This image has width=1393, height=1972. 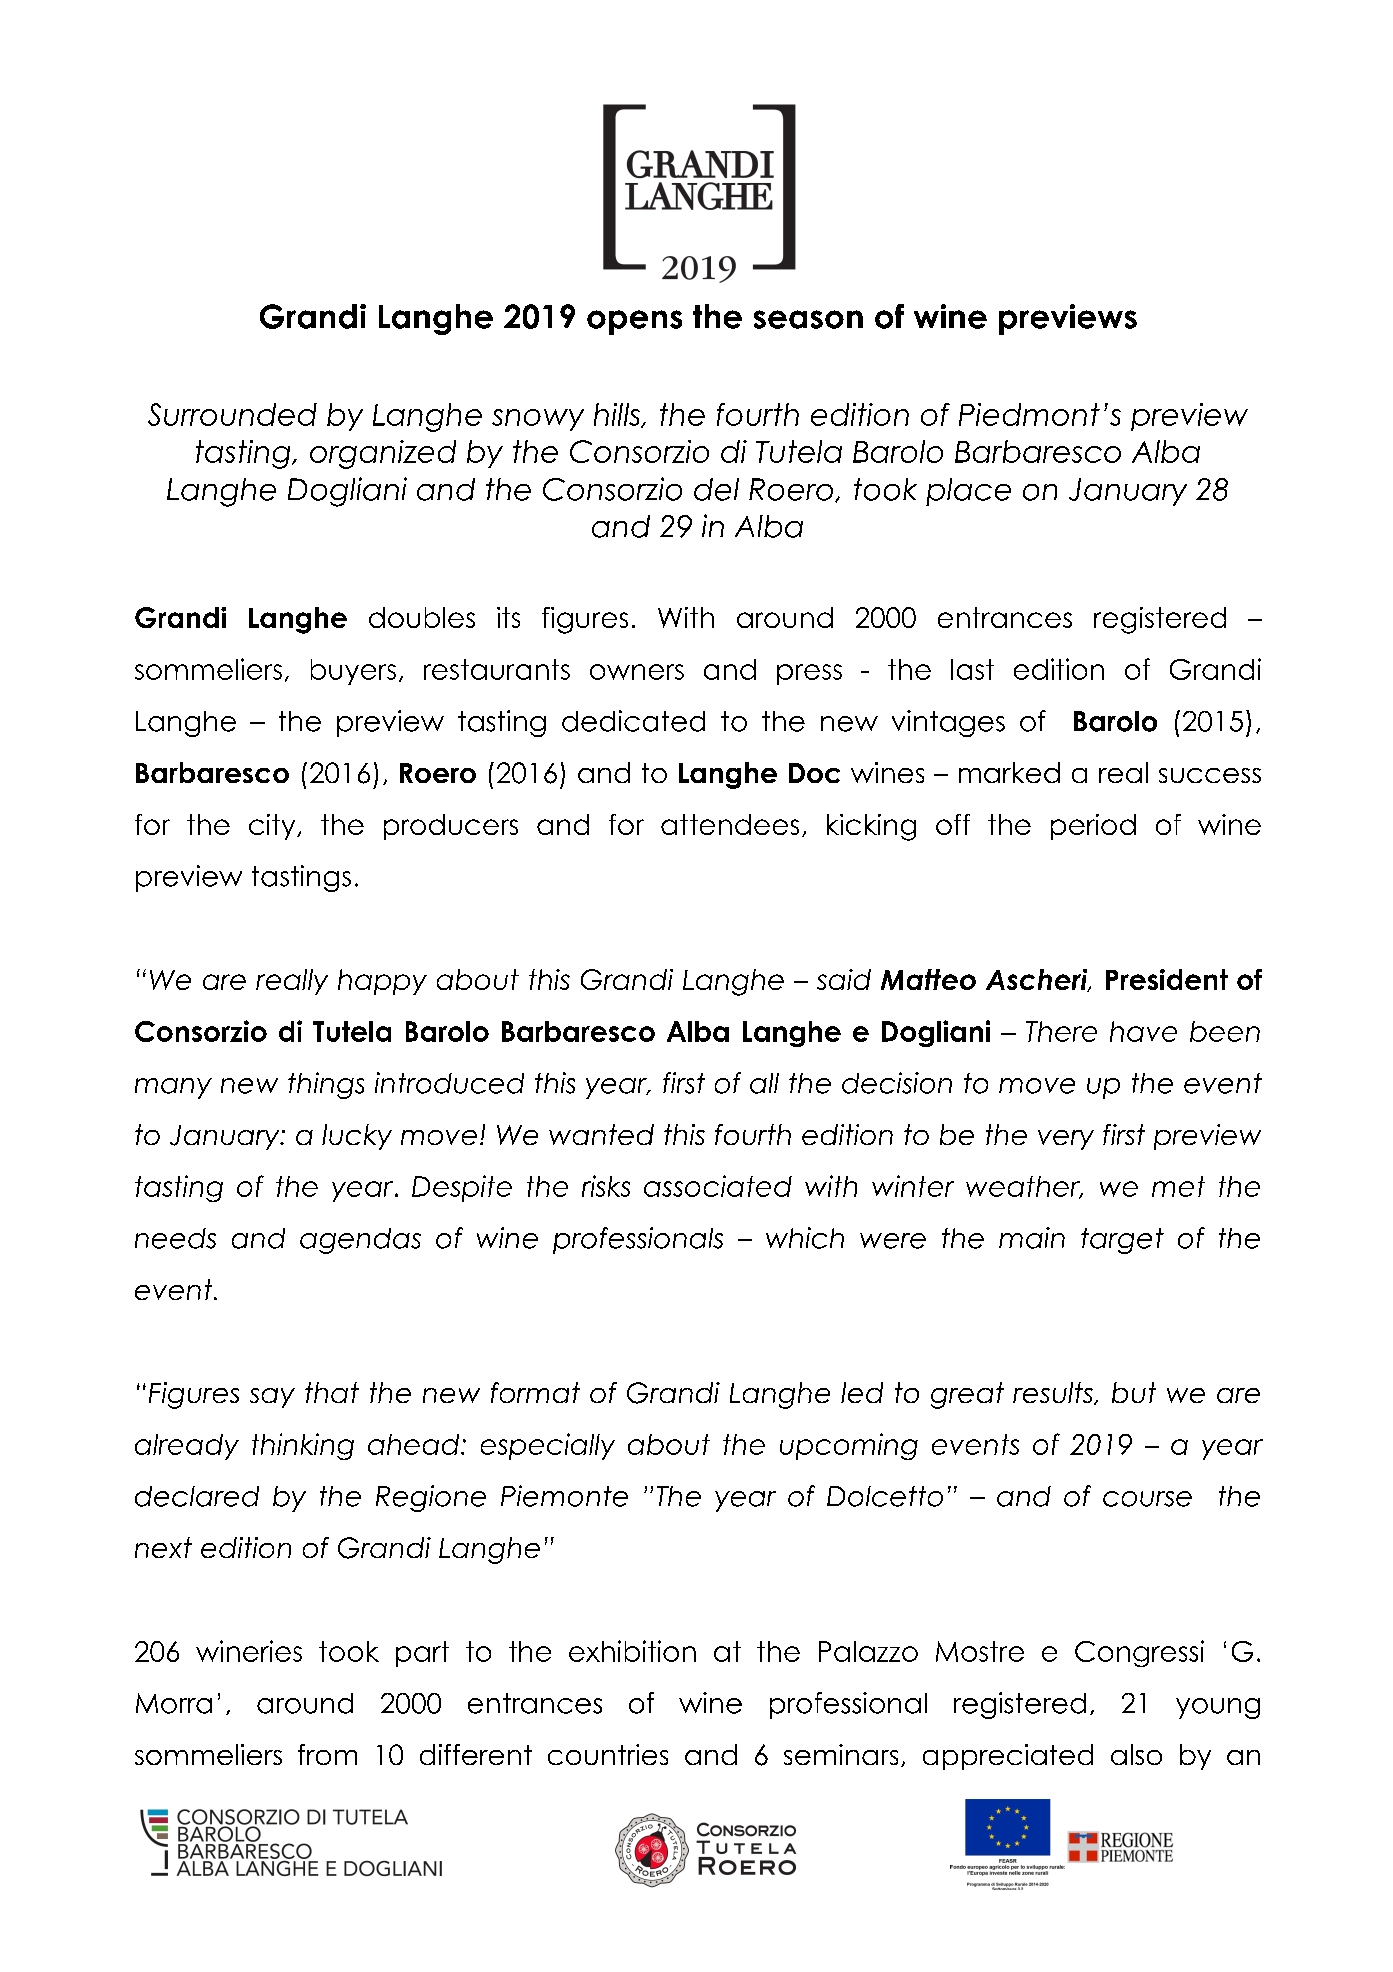 I want to click on There, so click(x=1061, y=1031).
